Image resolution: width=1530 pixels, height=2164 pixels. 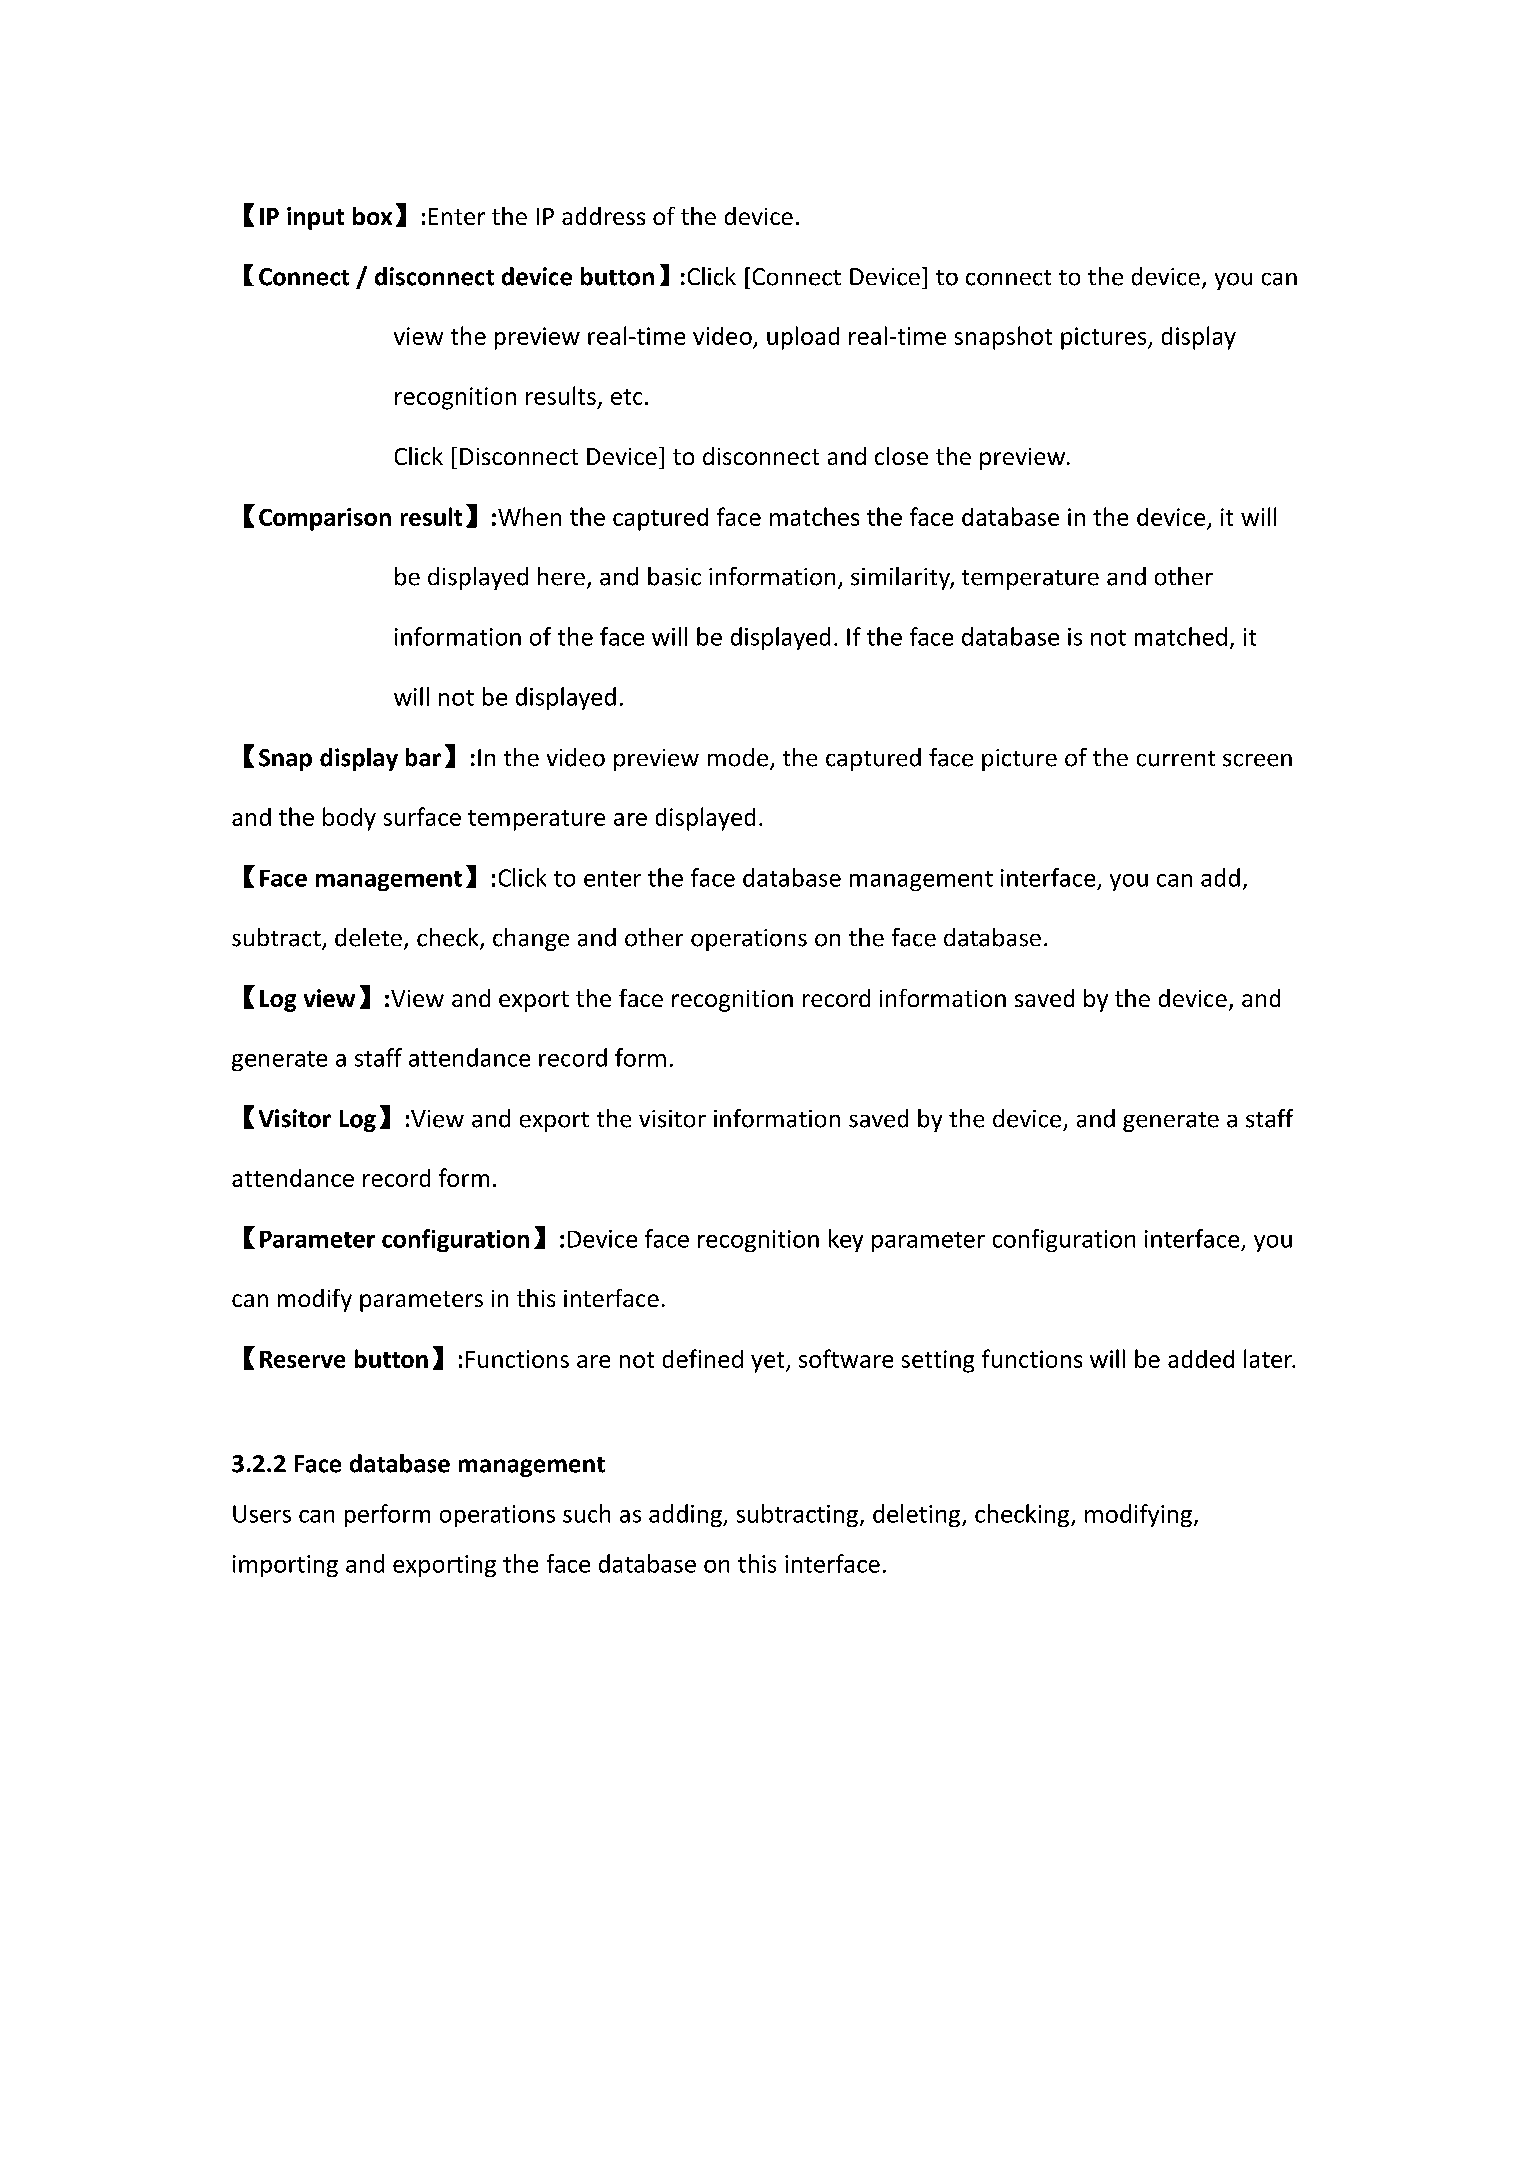 What do you see at coordinates (285, 1566) in the page?
I see `importing` at bounding box center [285, 1566].
